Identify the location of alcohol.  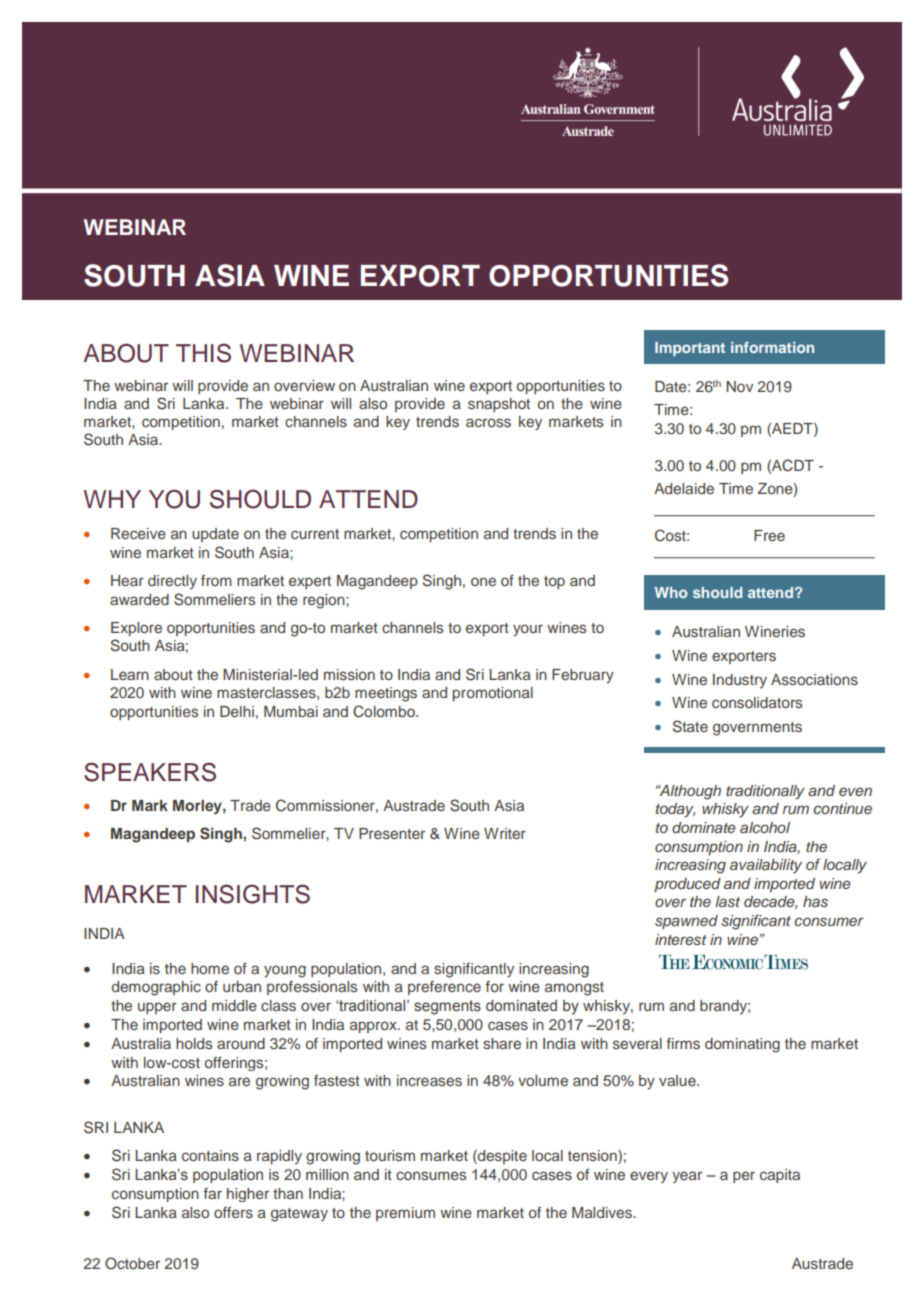
(765, 827).
